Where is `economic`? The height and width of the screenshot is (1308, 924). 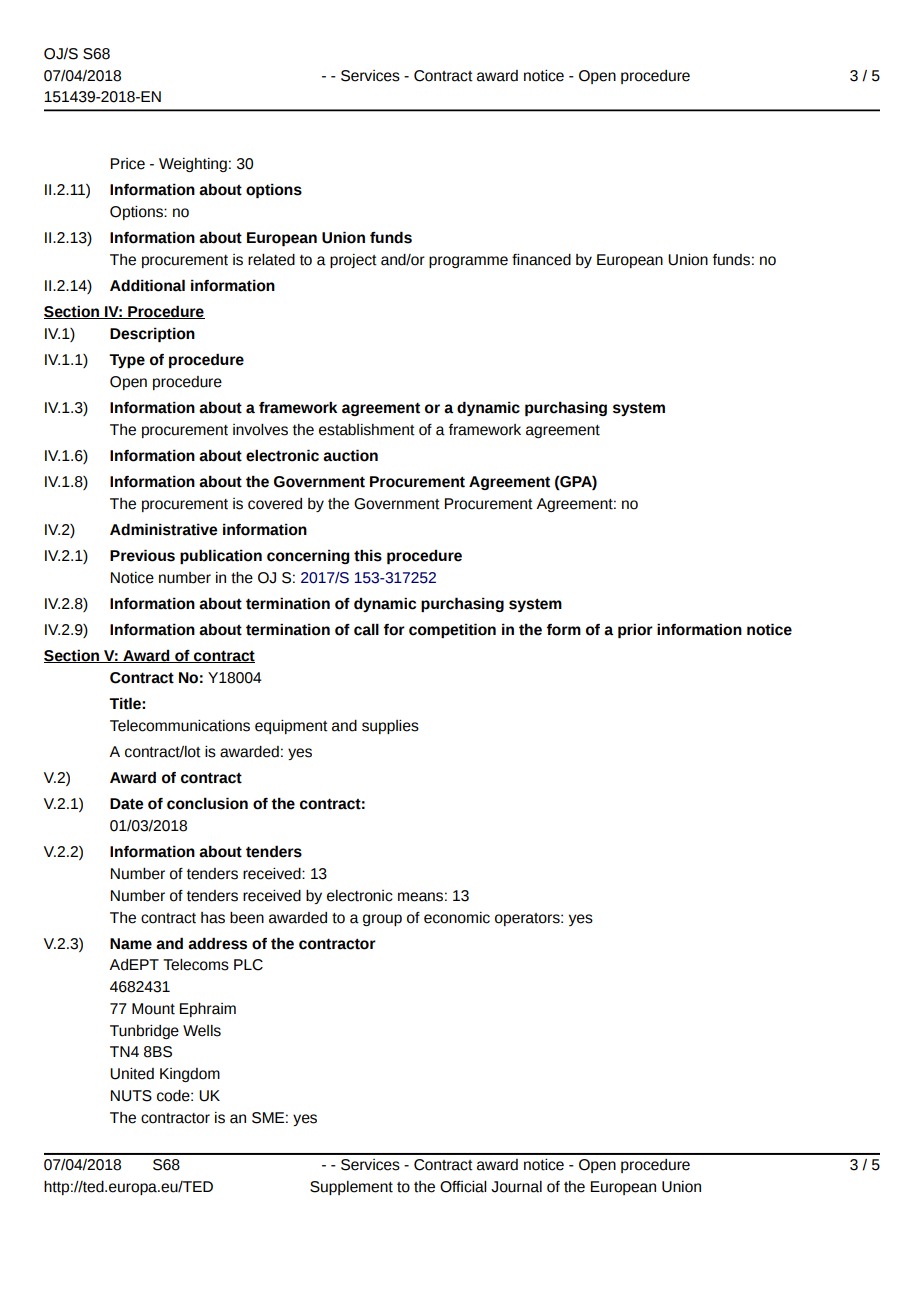 economic is located at coordinates (457, 918).
